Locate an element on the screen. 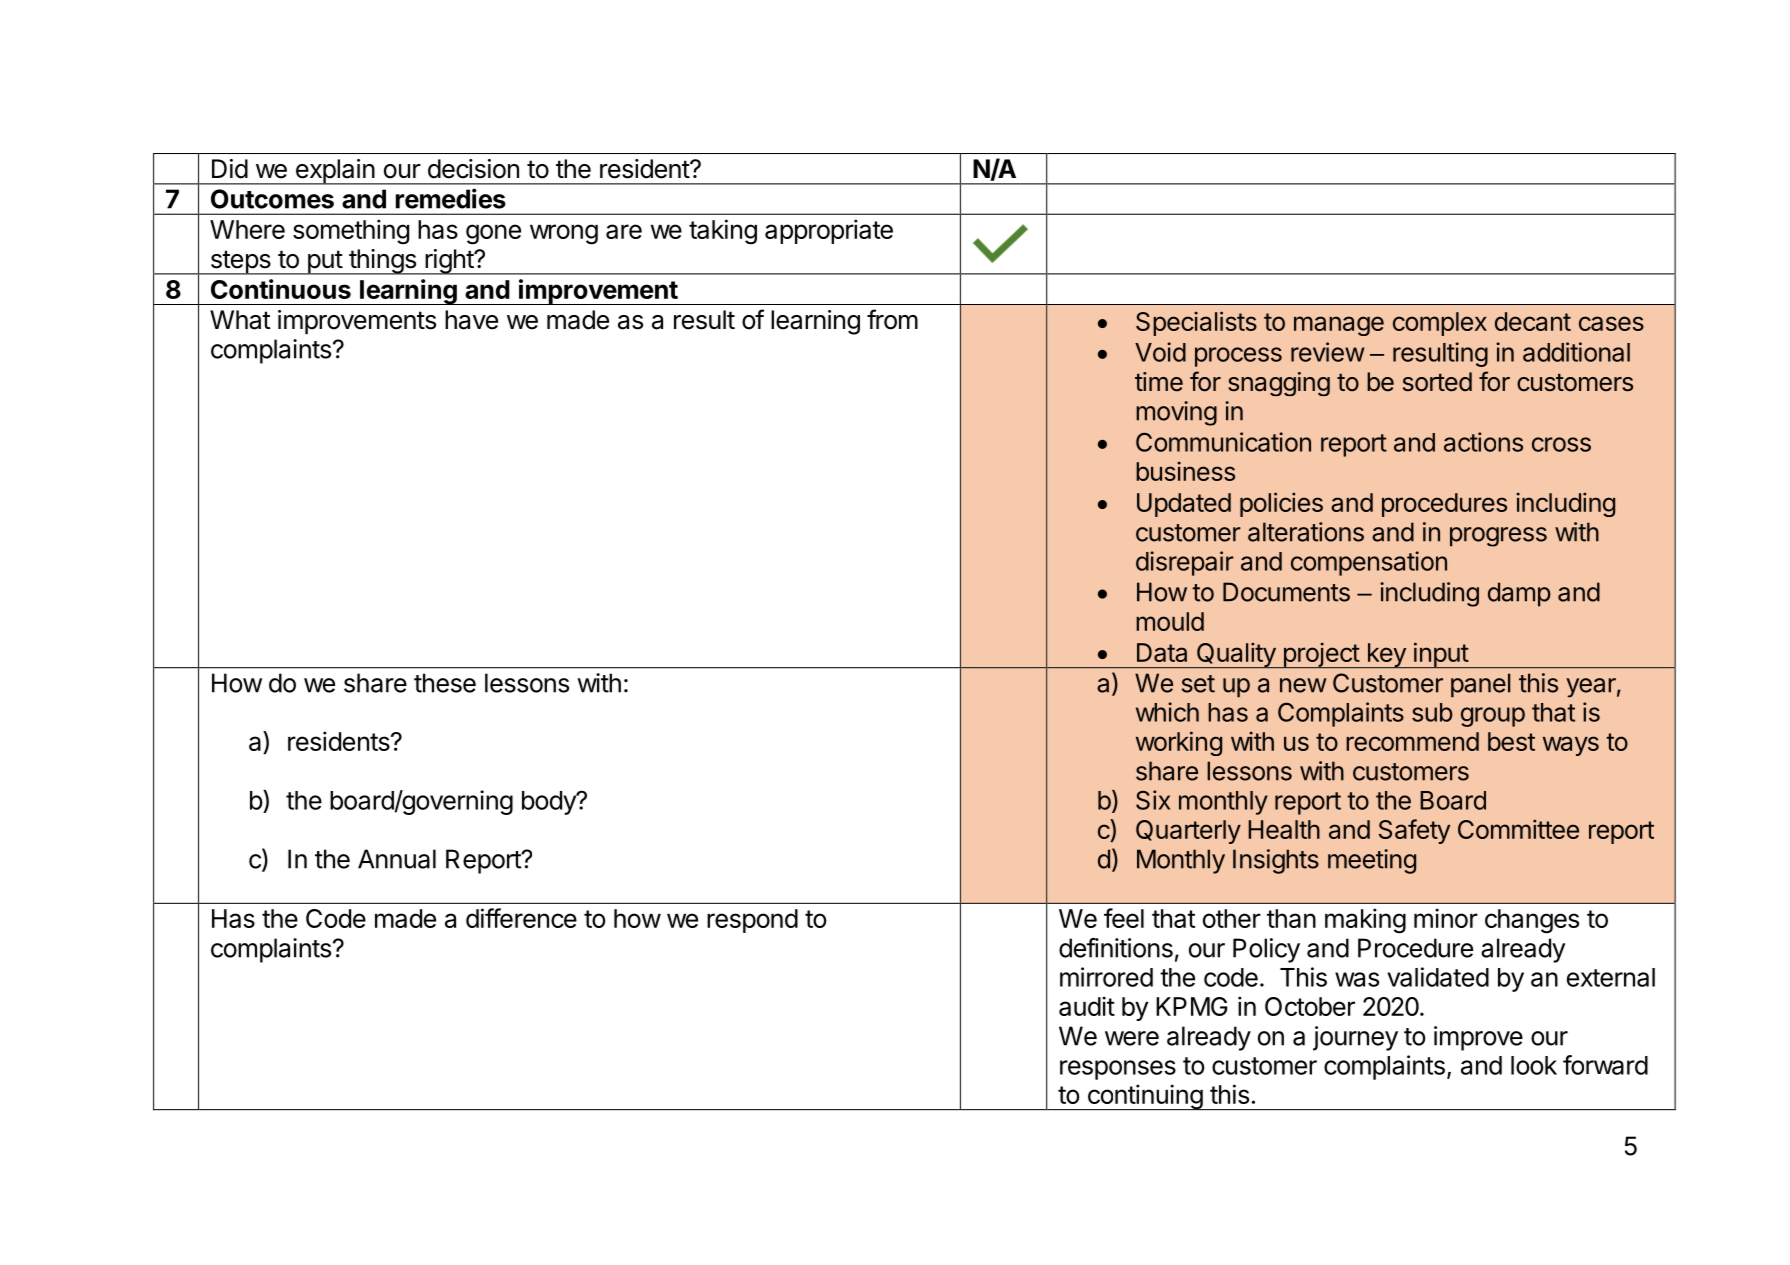 The image size is (1790, 1265). difference is located at coordinates (521, 918).
